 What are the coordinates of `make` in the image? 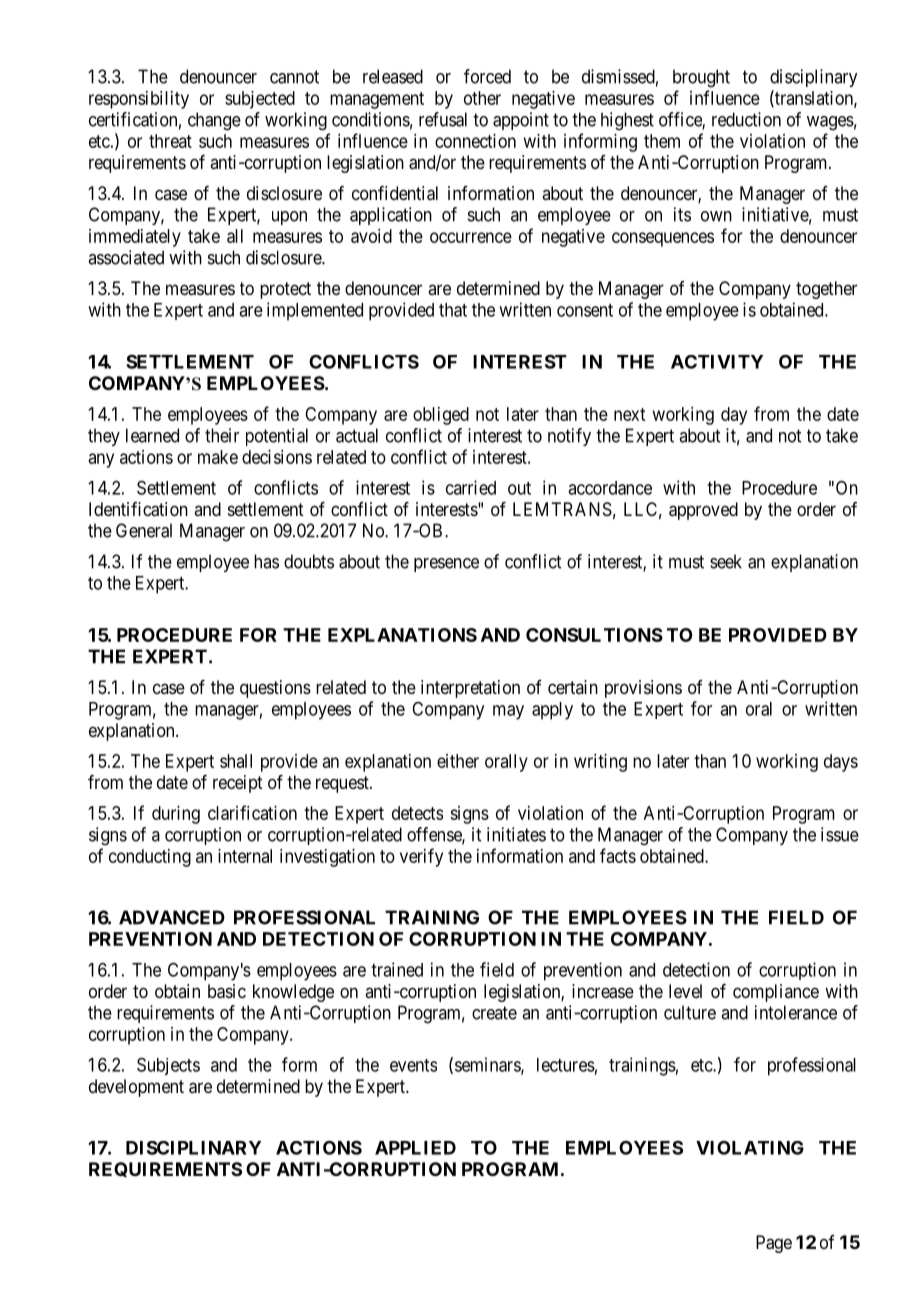 It's located at (218, 457).
